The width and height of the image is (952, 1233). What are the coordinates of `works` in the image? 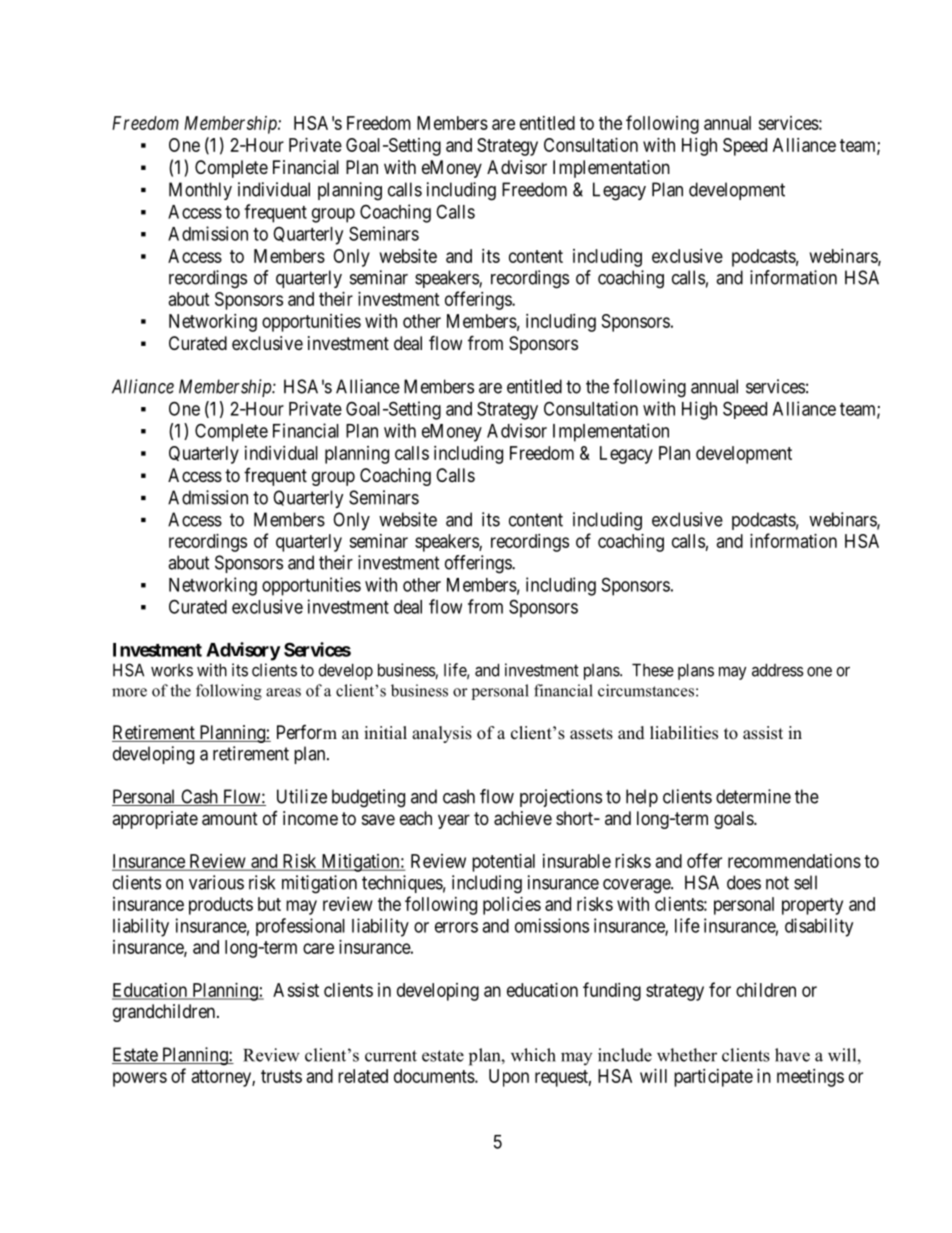 It's located at (172, 670).
